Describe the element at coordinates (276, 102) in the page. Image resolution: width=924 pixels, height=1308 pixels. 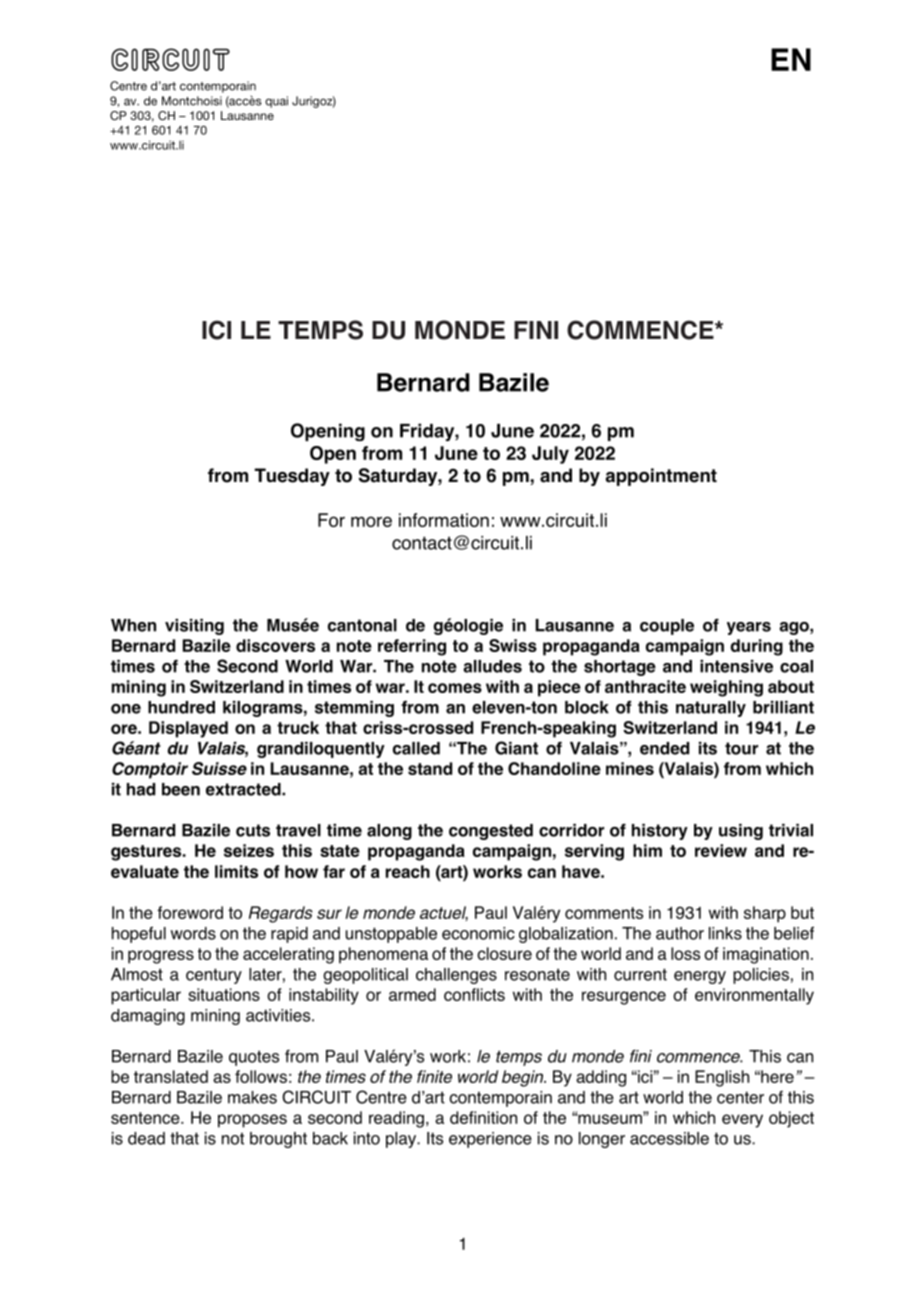
I see `quai` at that location.
